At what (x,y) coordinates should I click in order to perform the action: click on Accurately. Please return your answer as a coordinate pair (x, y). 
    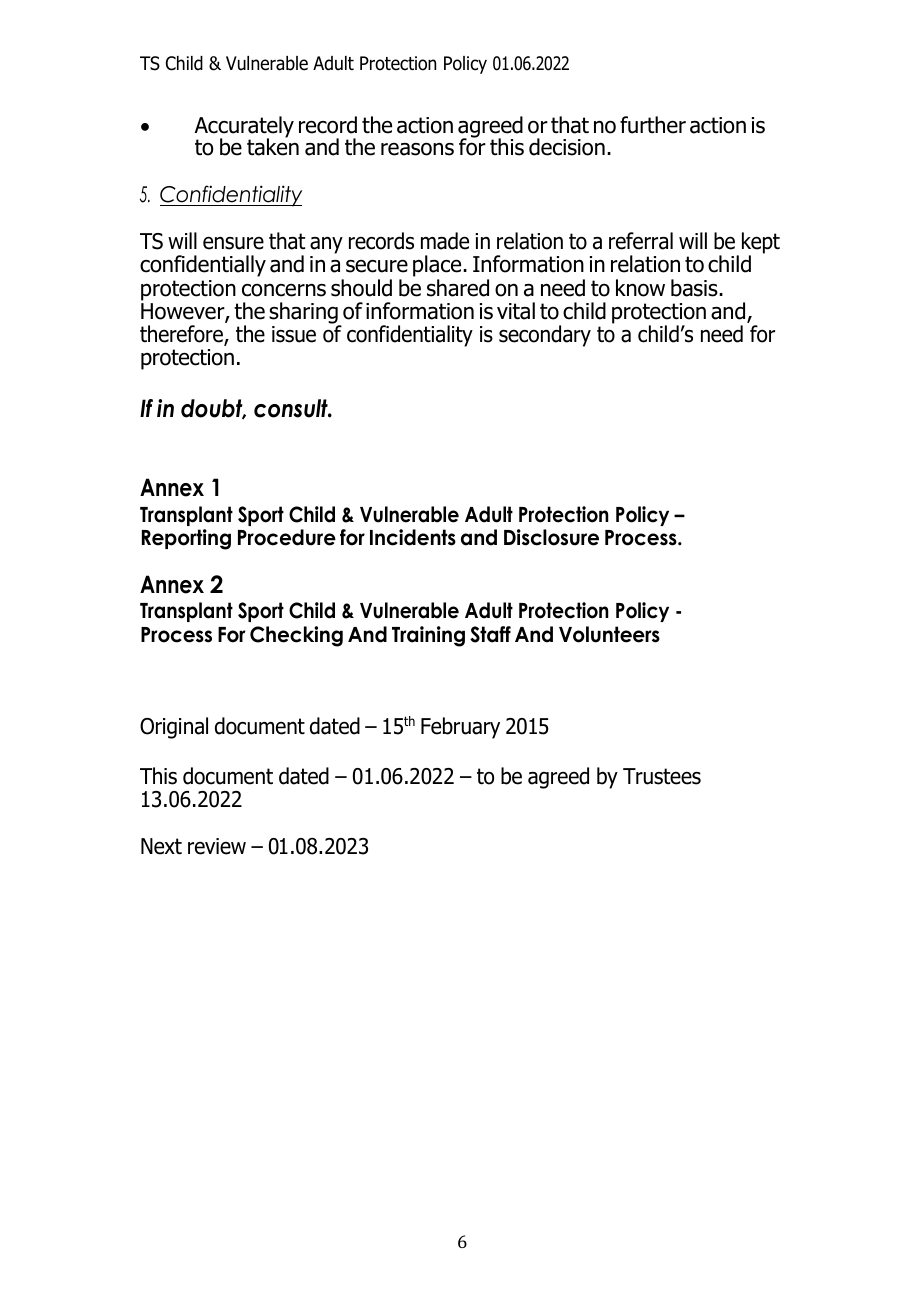
    Looking at the image, I should click on (244, 128).
